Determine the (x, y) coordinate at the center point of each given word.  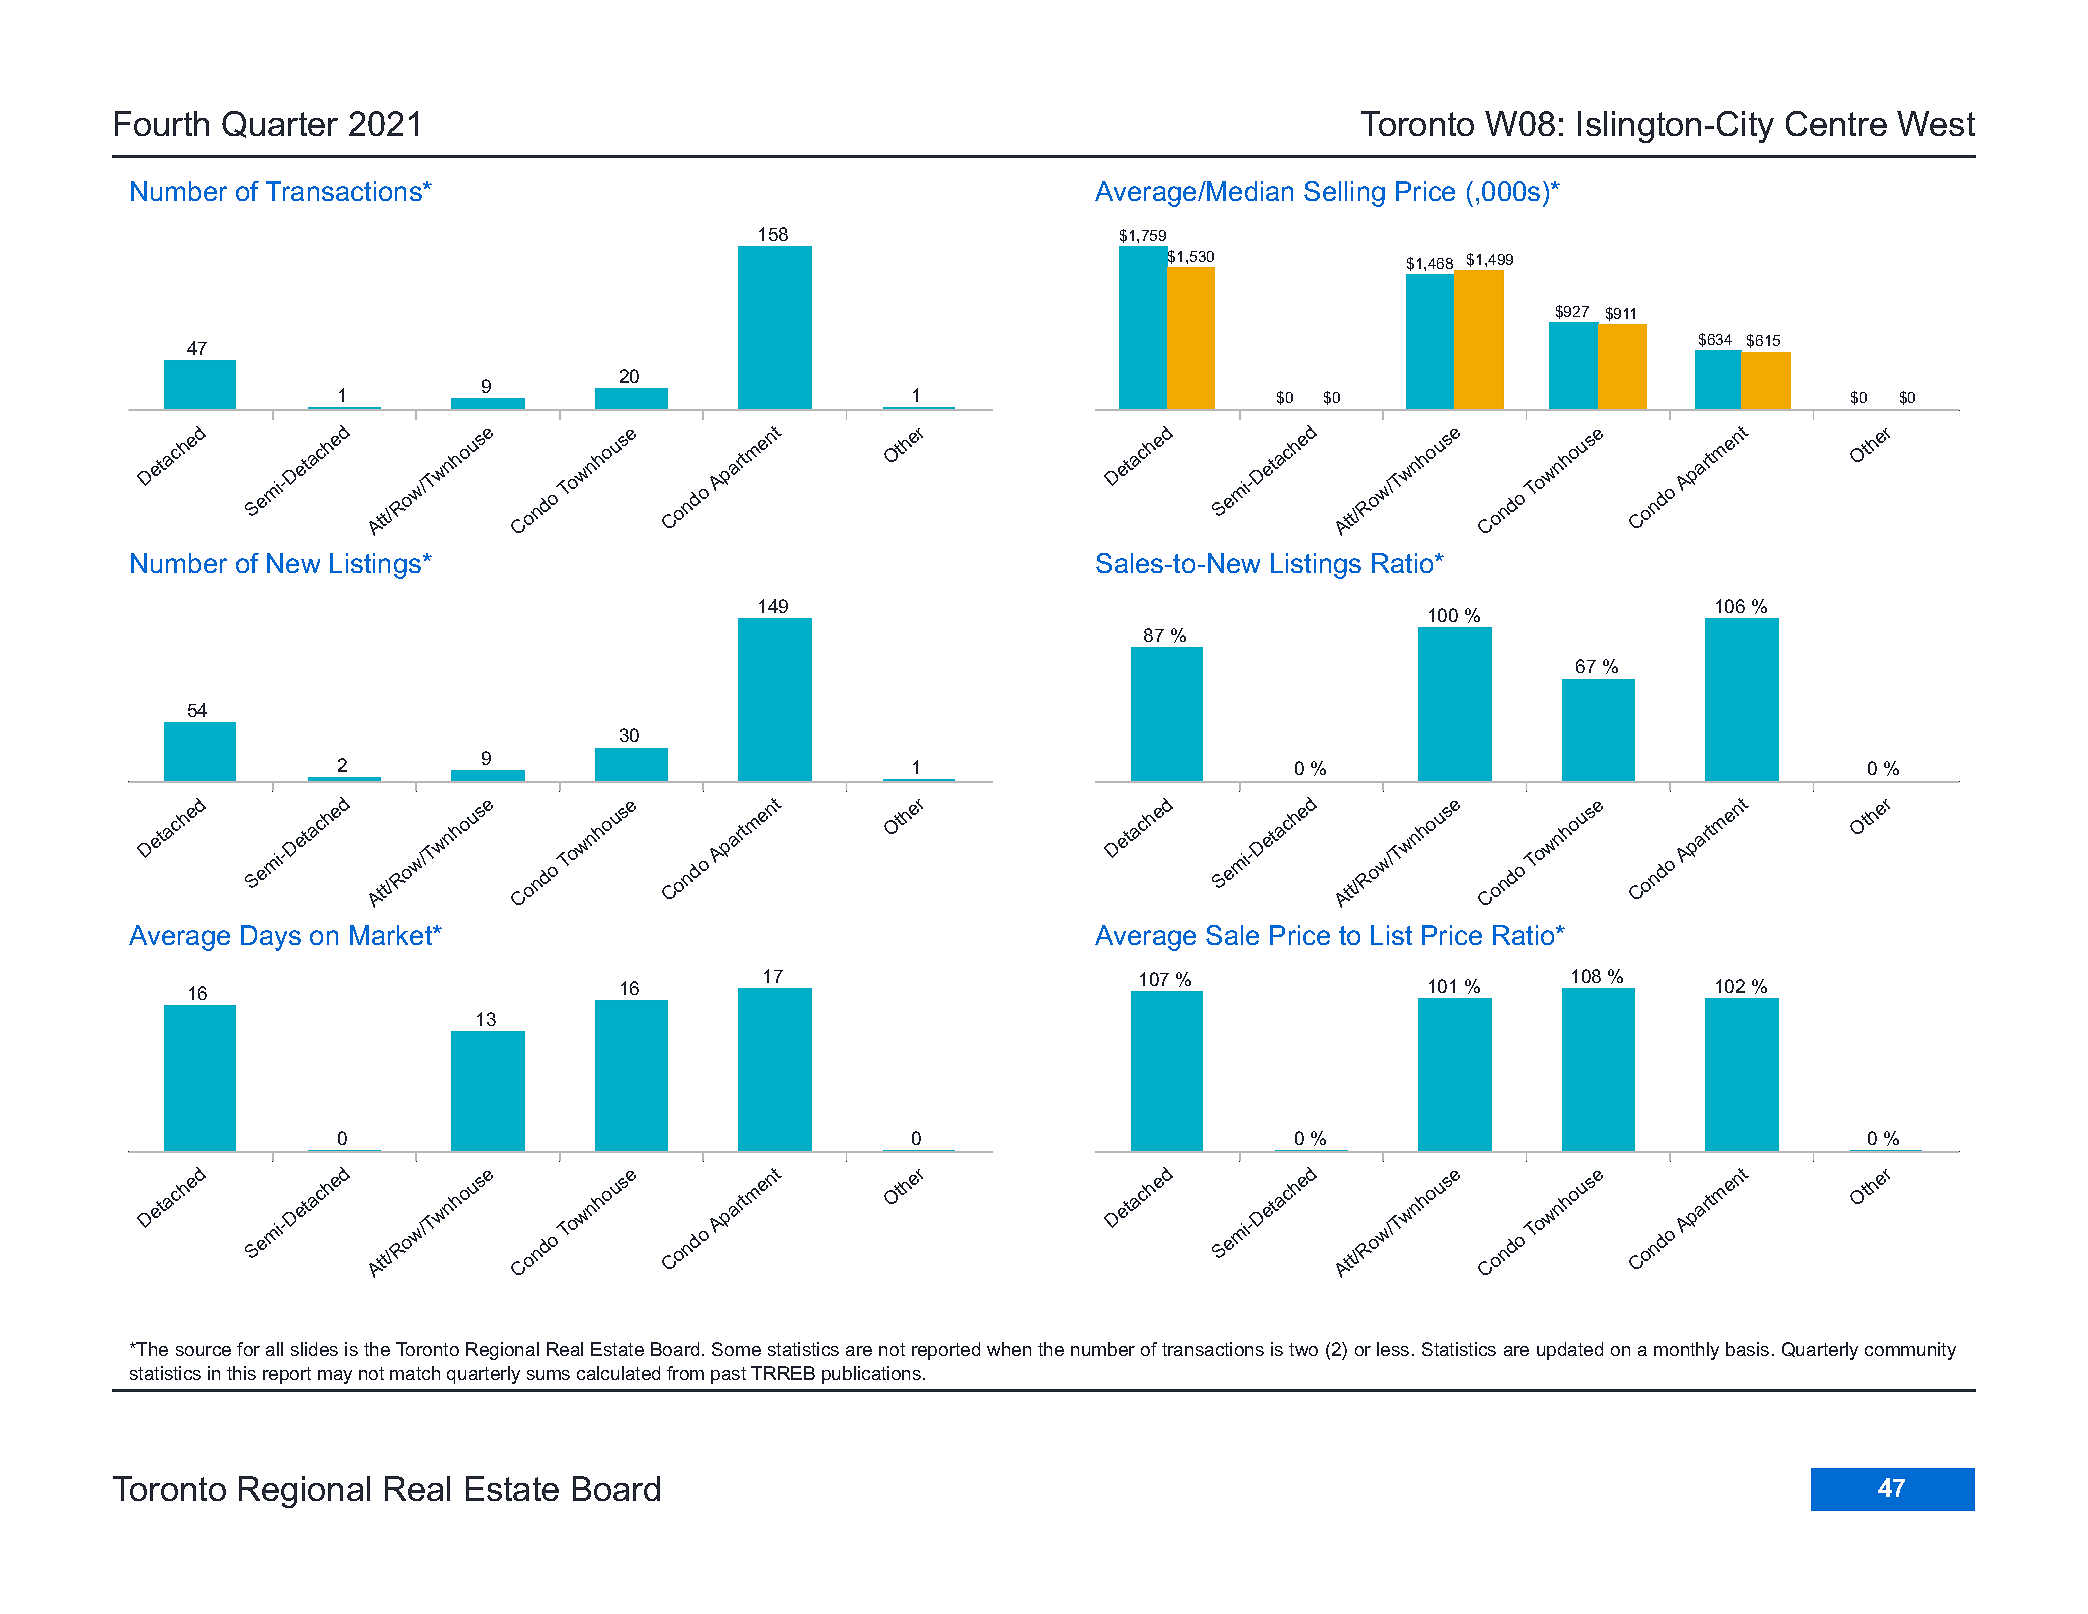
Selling (1344, 194)
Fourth (162, 123)
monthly (1686, 1351)
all (274, 1349)
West (1936, 123)
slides (314, 1349)
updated (1570, 1351)
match (415, 1373)
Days (271, 938)
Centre (1836, 123)
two (1303, 1349)
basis (1747, 1349)
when (1009, 1349)
